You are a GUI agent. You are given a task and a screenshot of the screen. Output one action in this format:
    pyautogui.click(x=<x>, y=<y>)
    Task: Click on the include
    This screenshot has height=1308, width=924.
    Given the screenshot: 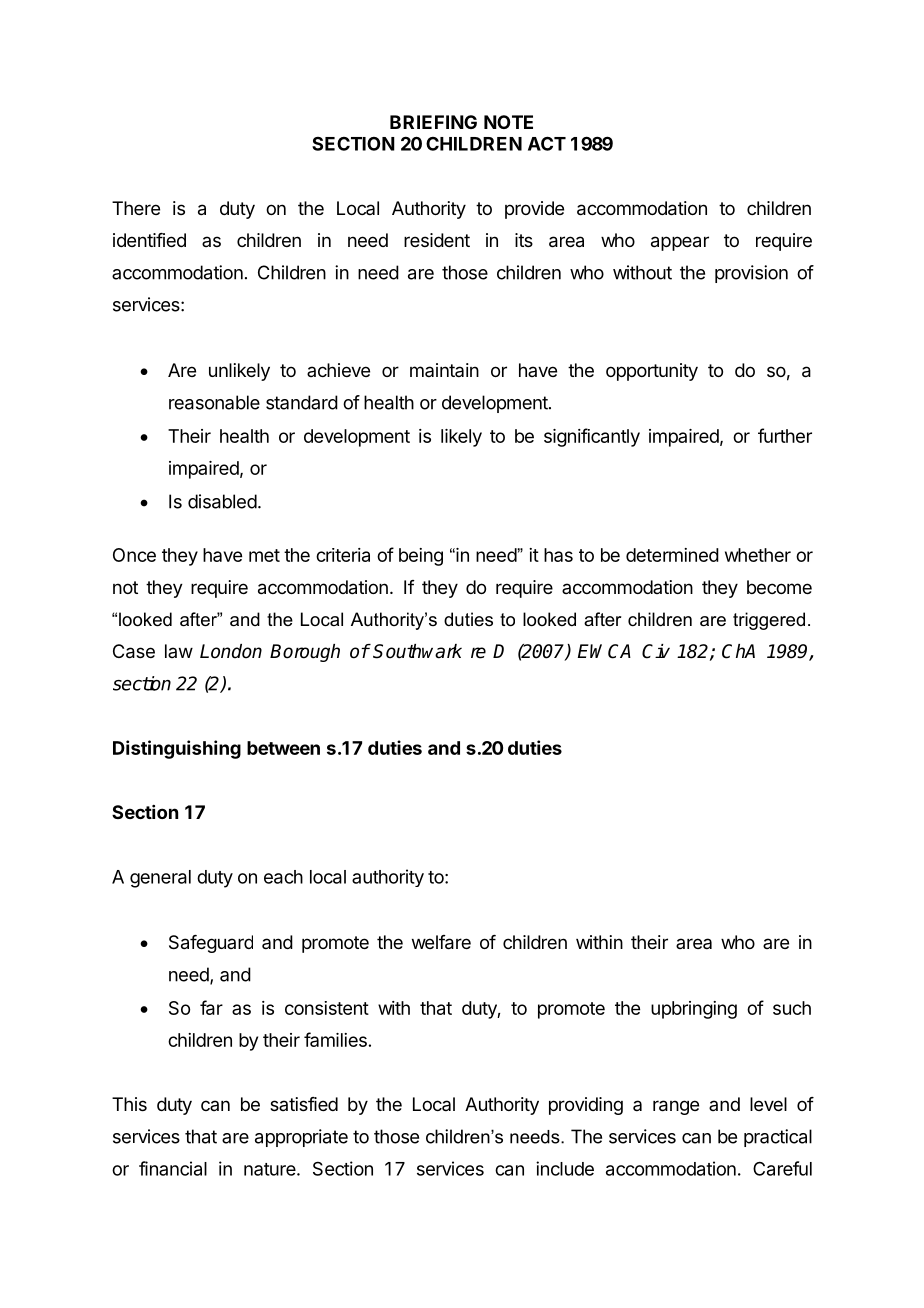 What is the action you would take?
    pyautogui.click(x=565, y=1168)
